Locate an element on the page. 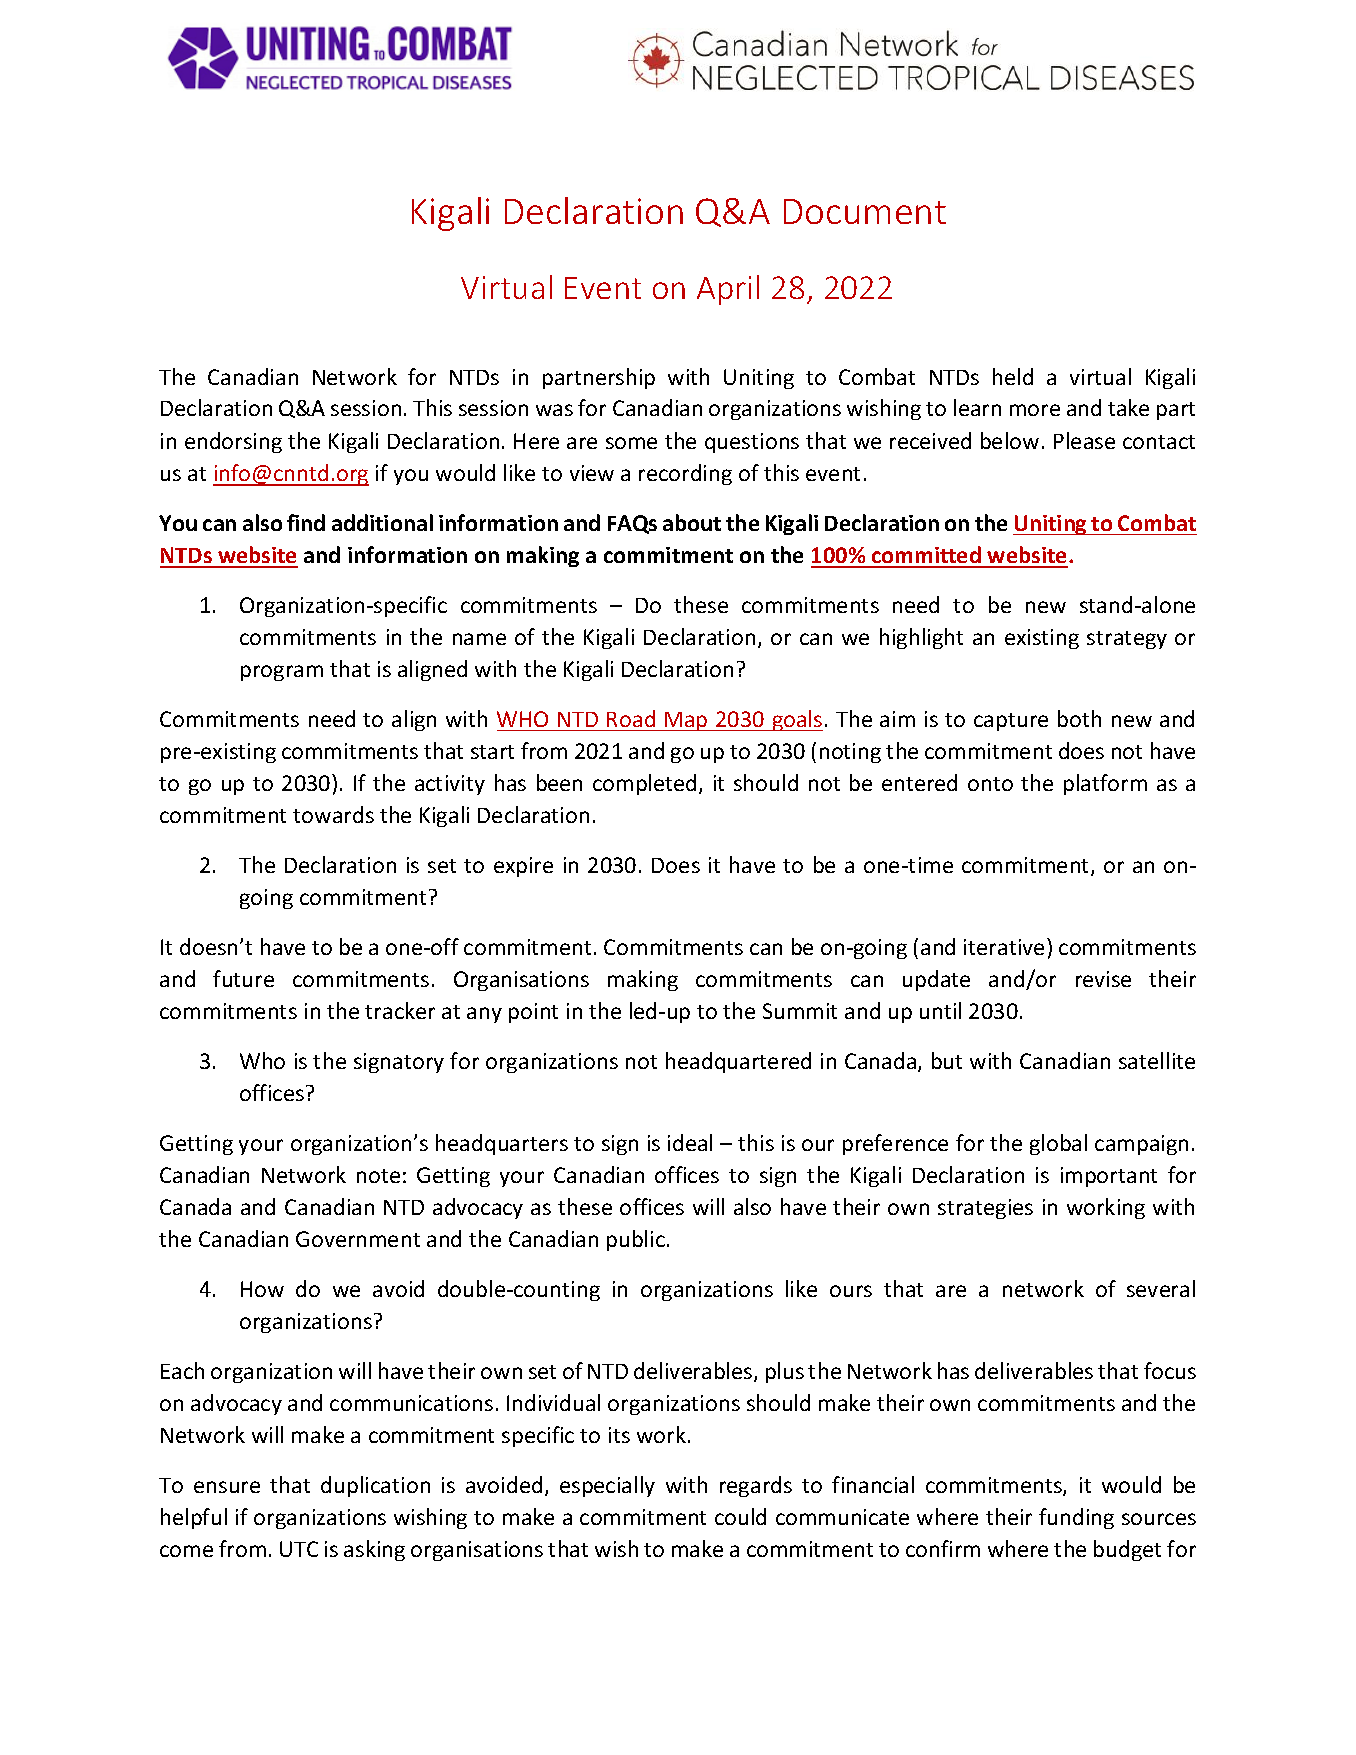  completed is located at coordinates (644, 784).
